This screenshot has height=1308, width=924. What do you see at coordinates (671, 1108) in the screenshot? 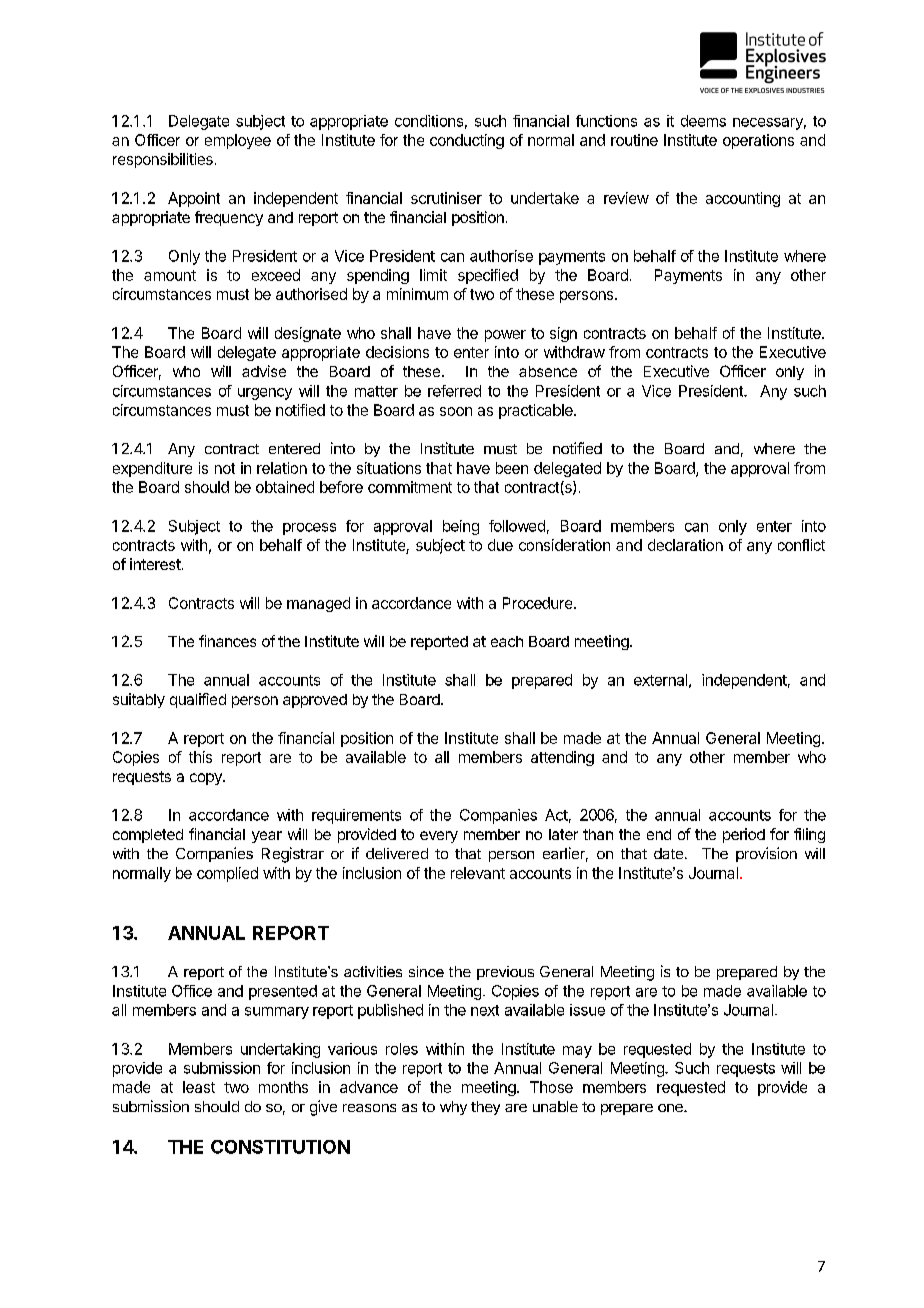
I see `one` at bounding box center [671, 1108].
